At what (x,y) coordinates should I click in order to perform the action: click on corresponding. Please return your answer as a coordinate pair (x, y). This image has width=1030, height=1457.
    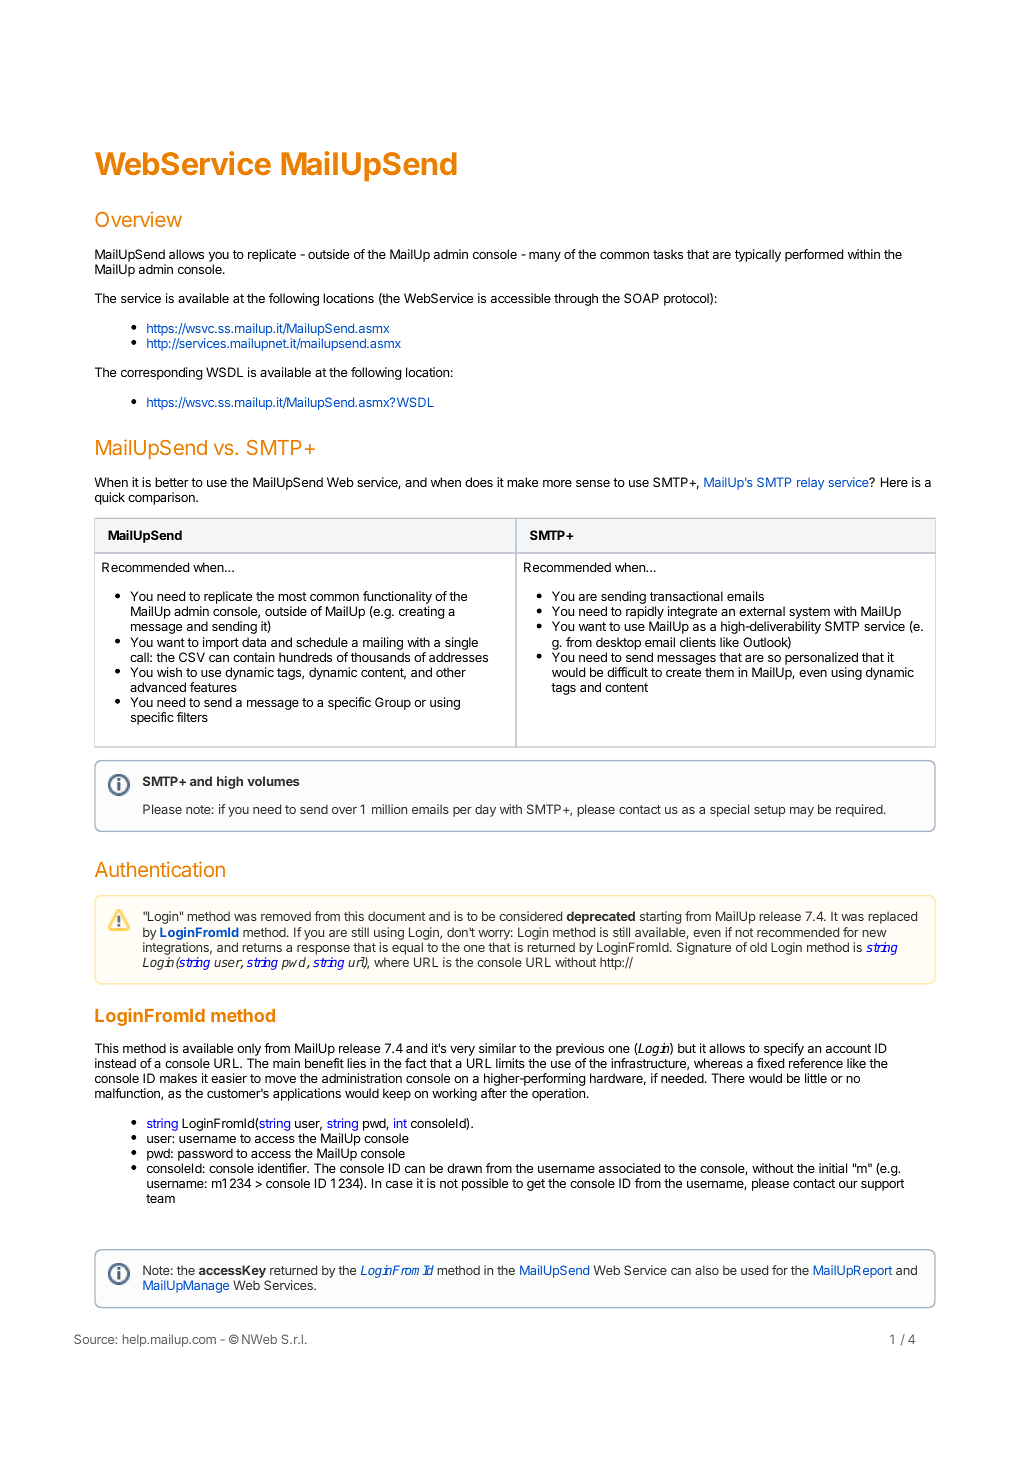
    Looking at the image, I should click on (162, 373).
